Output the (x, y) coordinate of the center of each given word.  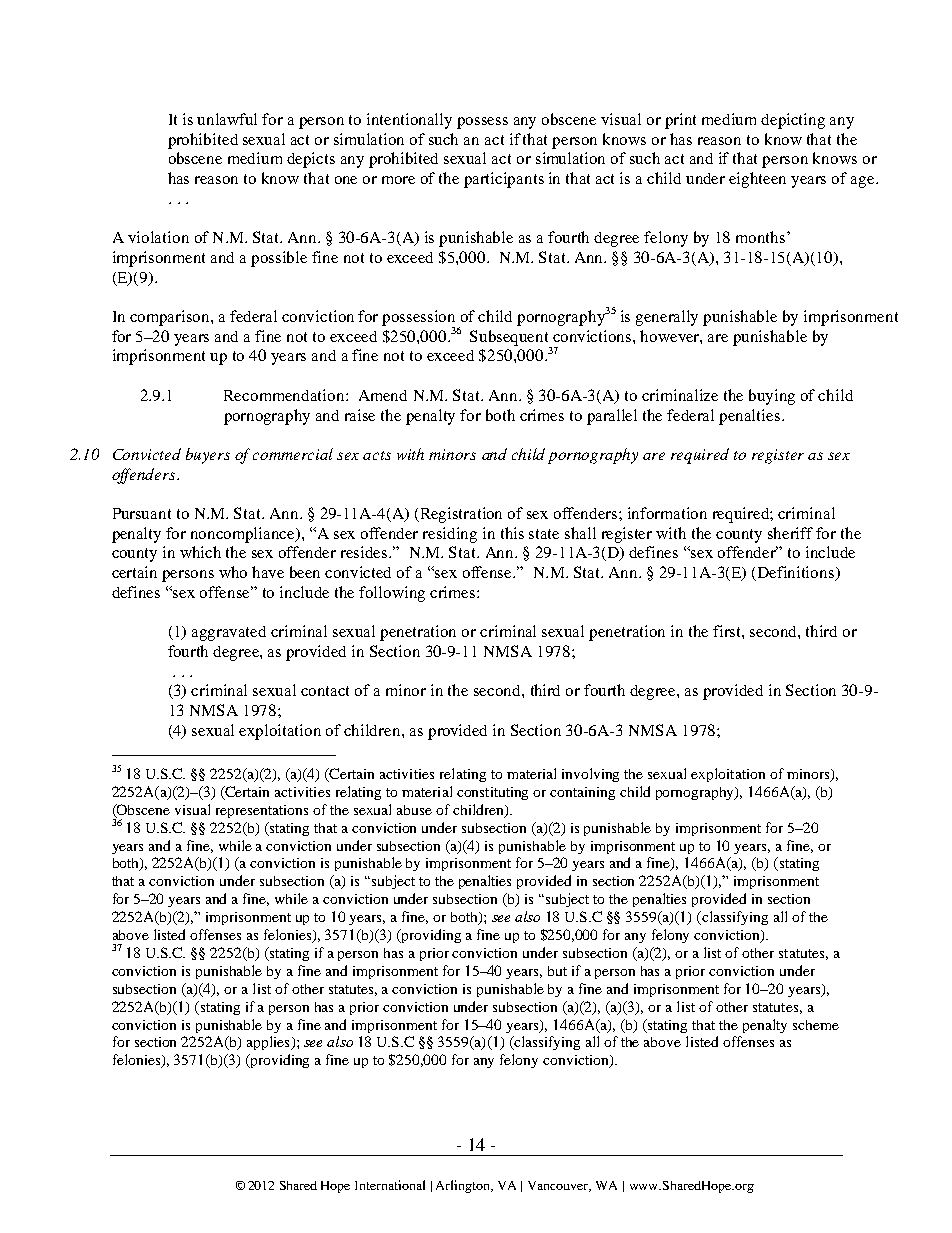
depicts (311, 160)
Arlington (464, 1186)
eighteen (757, 180)
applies (269, 1043)
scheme (816, 1025)
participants (504, 180)
